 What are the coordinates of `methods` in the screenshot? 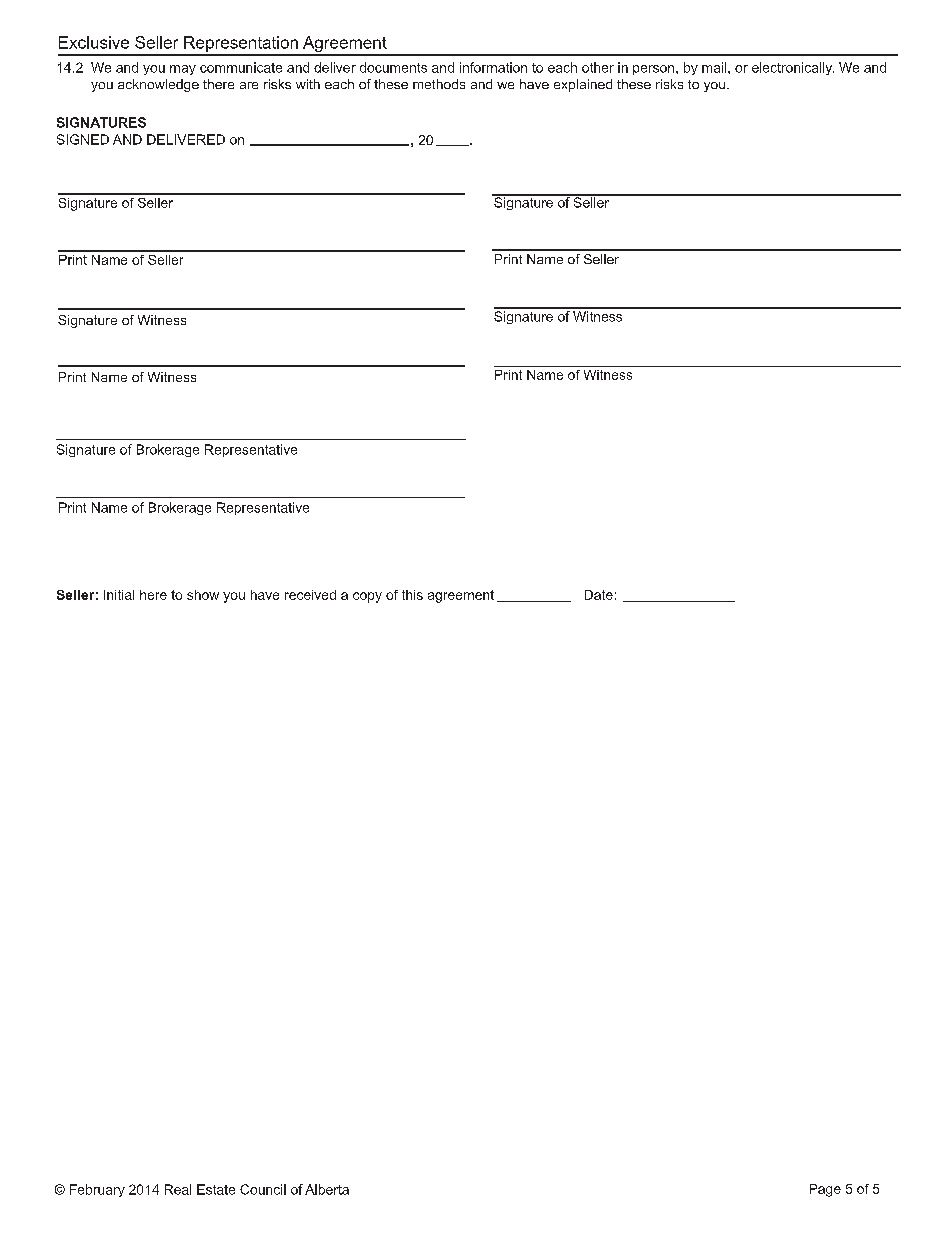 It's located at (439, 84).
